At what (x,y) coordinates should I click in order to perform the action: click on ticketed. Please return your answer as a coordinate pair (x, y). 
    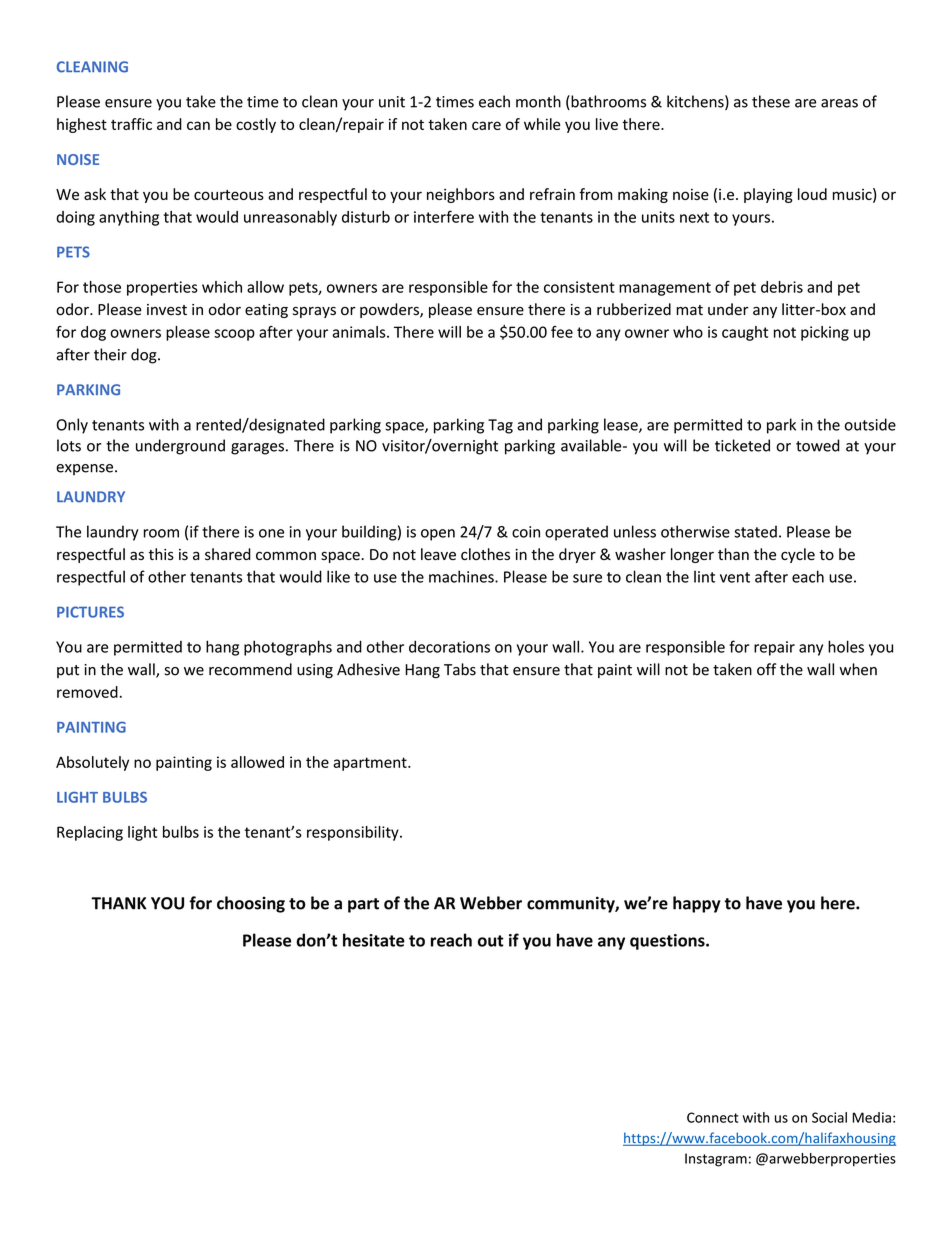
    Looking at the image, I should click on (742, 445).
